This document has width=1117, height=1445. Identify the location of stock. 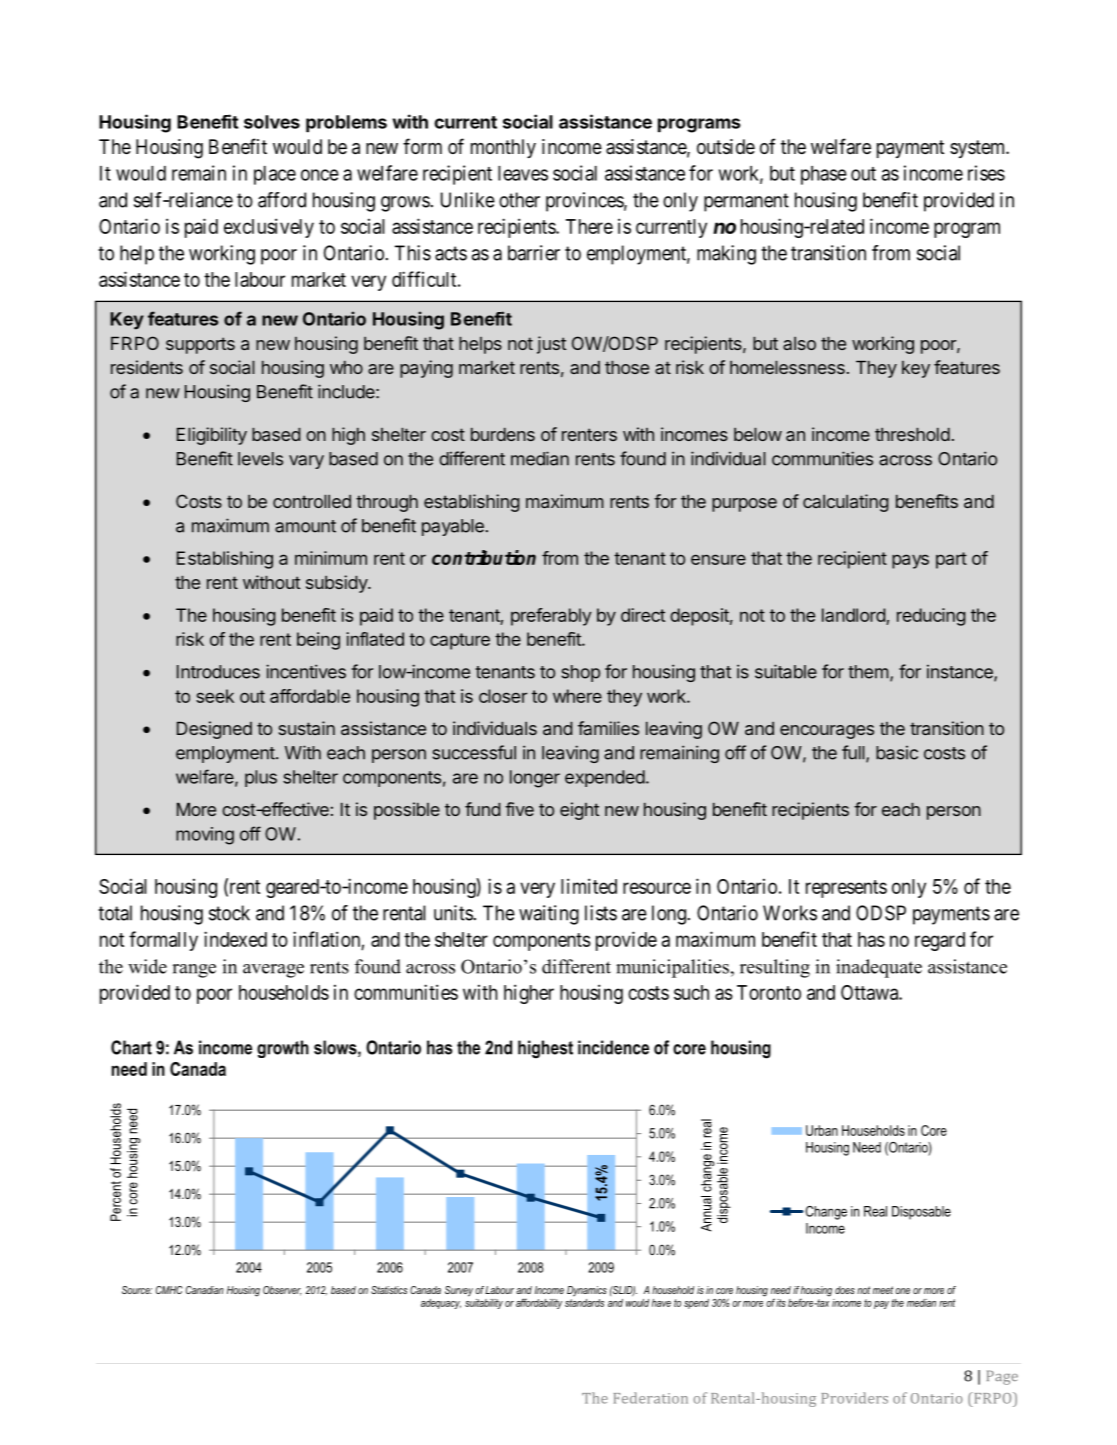
(229, 913).
